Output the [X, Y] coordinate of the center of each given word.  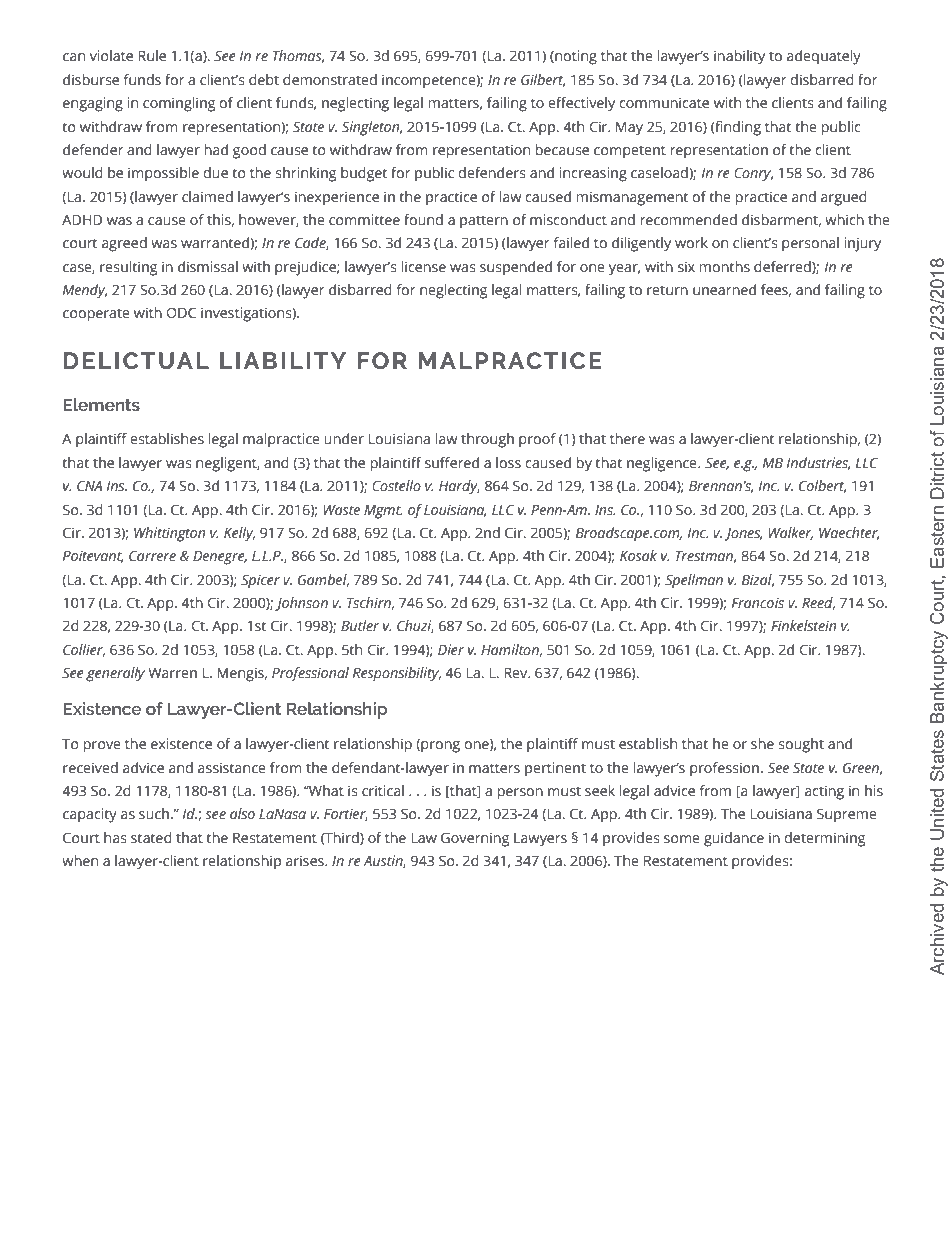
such [154, 814]
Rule [152, 56]
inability [739, 57]
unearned [724, 290]
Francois [758, 602]
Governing [475, 839]
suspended [516, 268]
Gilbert [543, 80]
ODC [181, 313]
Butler [360, 626]
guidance [734, 839]
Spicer [260, 581]
